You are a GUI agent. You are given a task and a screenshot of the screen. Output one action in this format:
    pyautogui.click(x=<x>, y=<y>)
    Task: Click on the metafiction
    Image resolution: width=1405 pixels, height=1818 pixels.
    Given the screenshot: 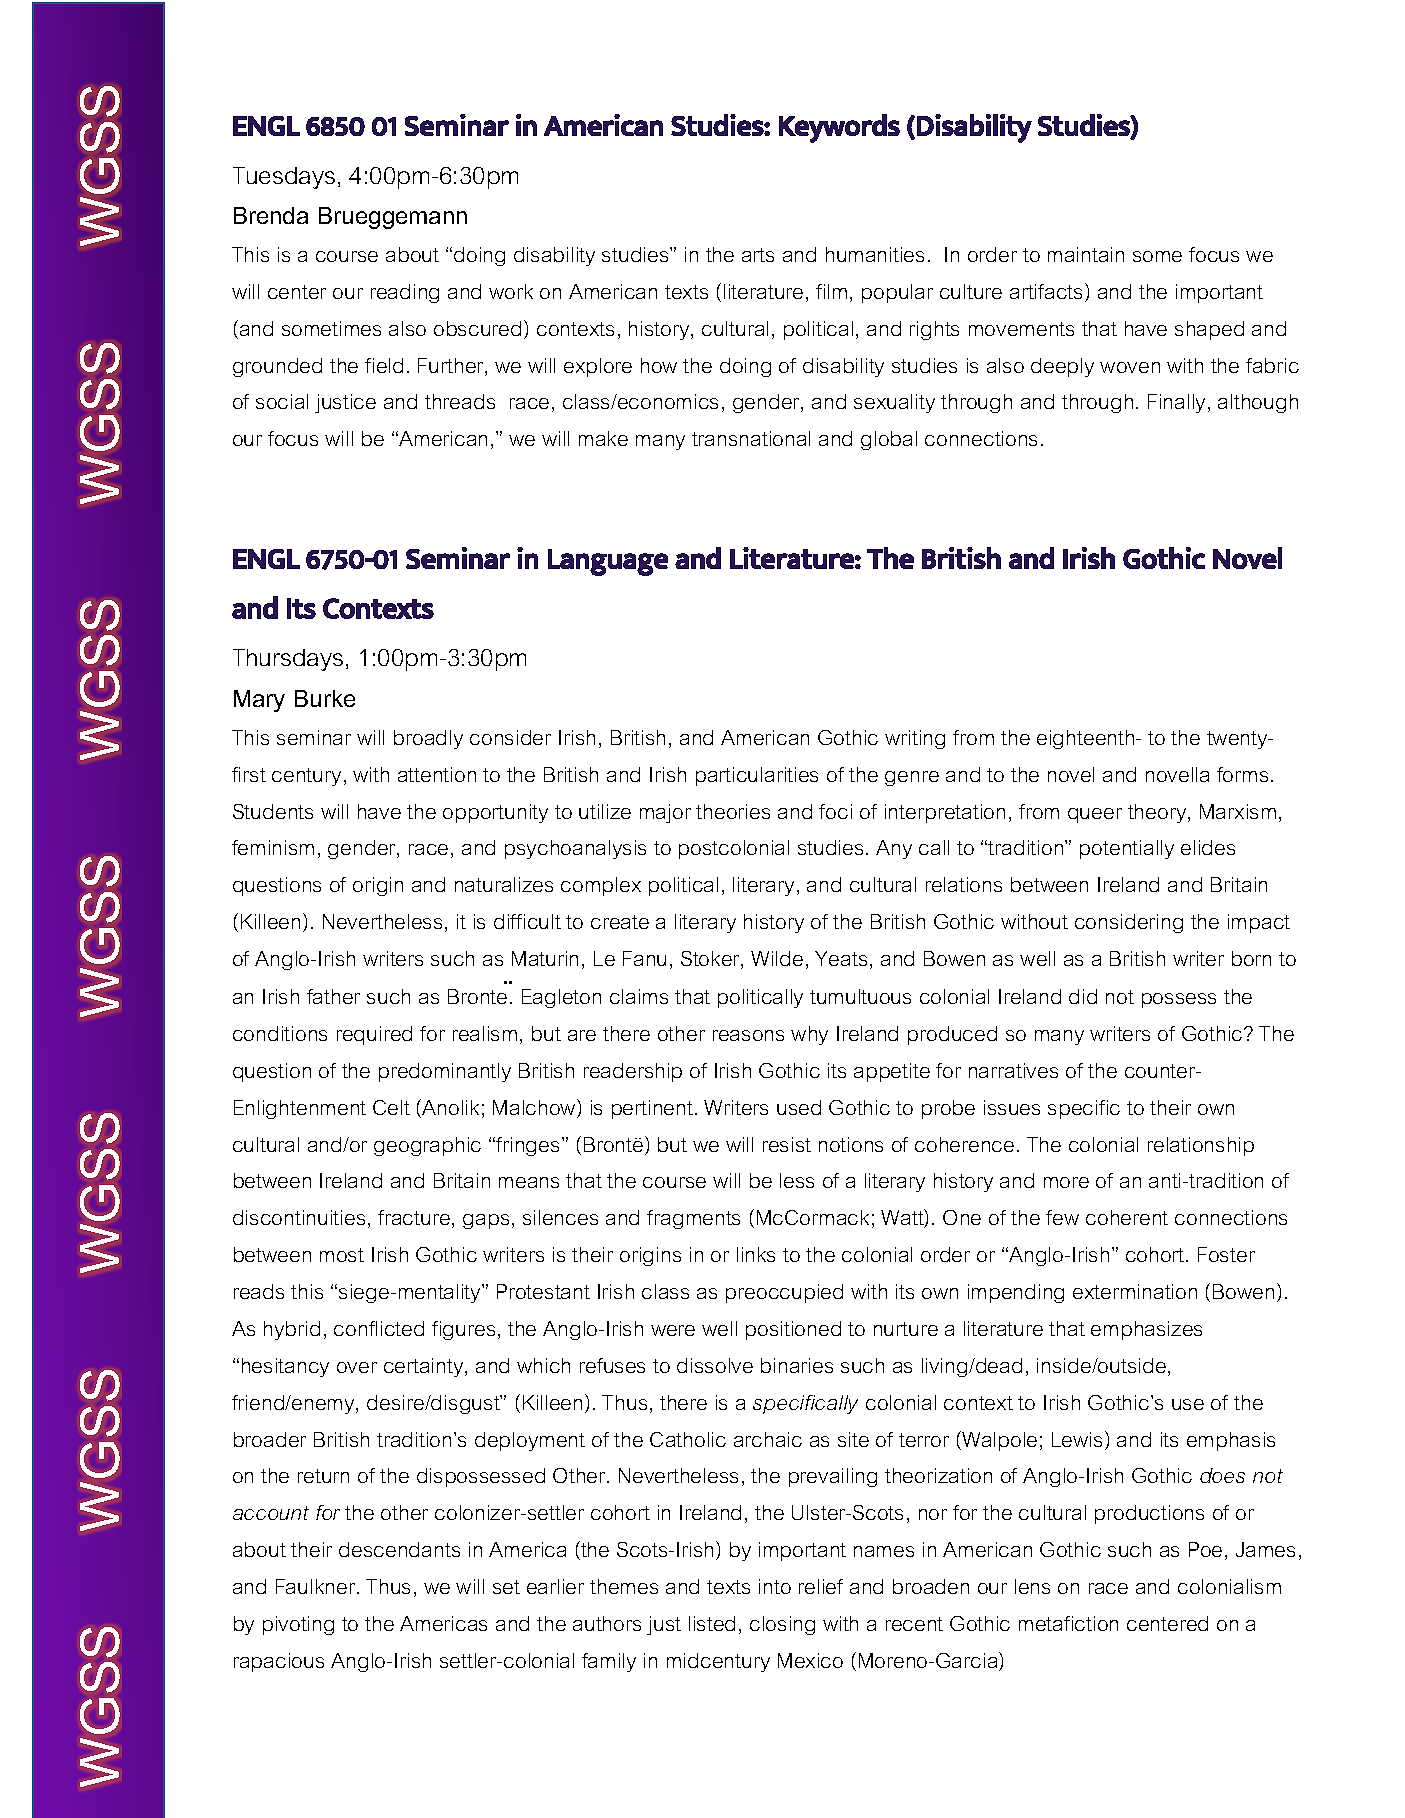 What is the action you would take?
    pyautogui.click(x=1068, y=1623)
